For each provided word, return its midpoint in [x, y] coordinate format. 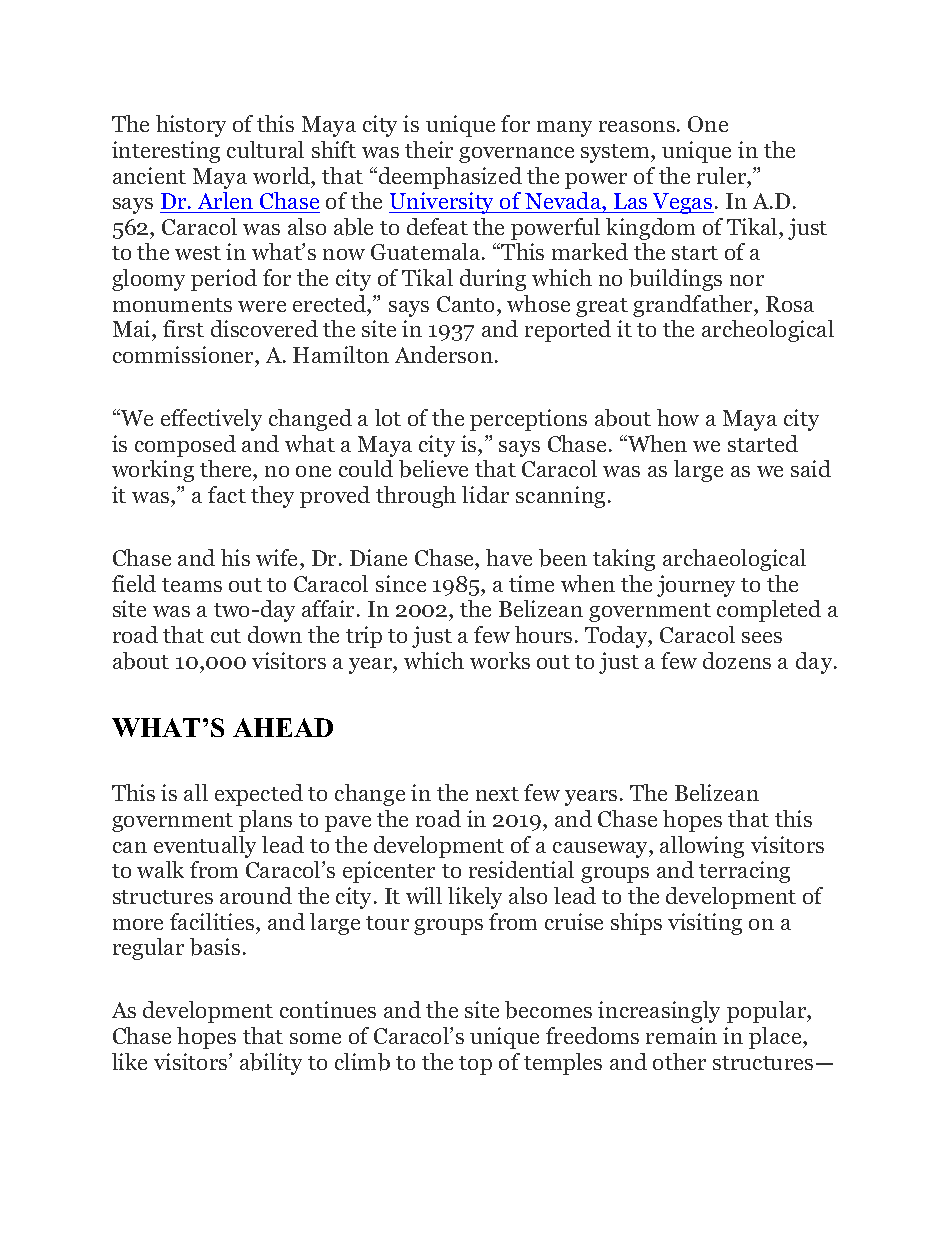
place [776, 1038]
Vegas [682, 203]
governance [516, 155]
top [475, 1065]
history [191, 126]
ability [271, 1064]
